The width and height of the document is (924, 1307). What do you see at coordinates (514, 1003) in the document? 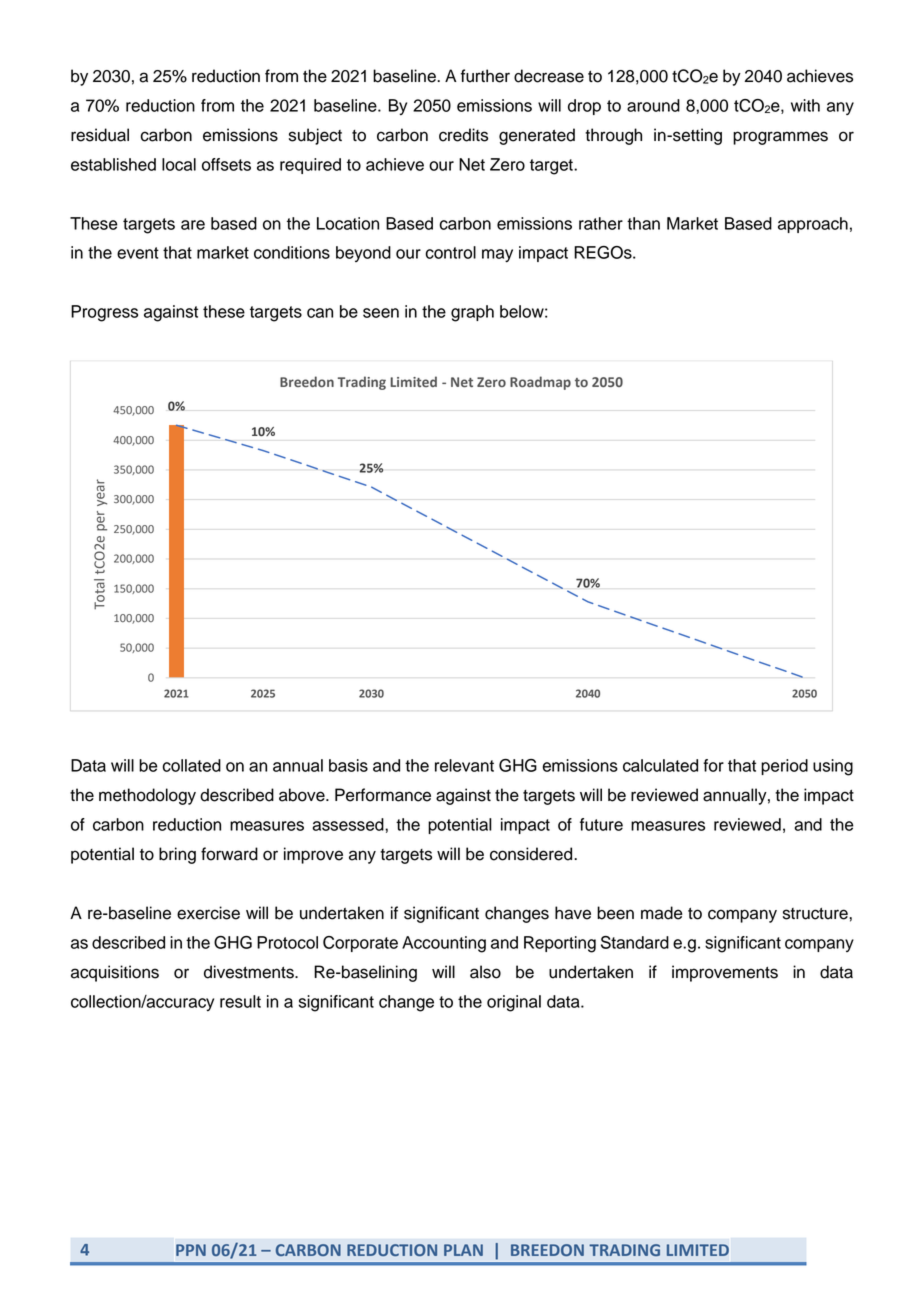
I see `original` at bounding box center [514, 1003].
